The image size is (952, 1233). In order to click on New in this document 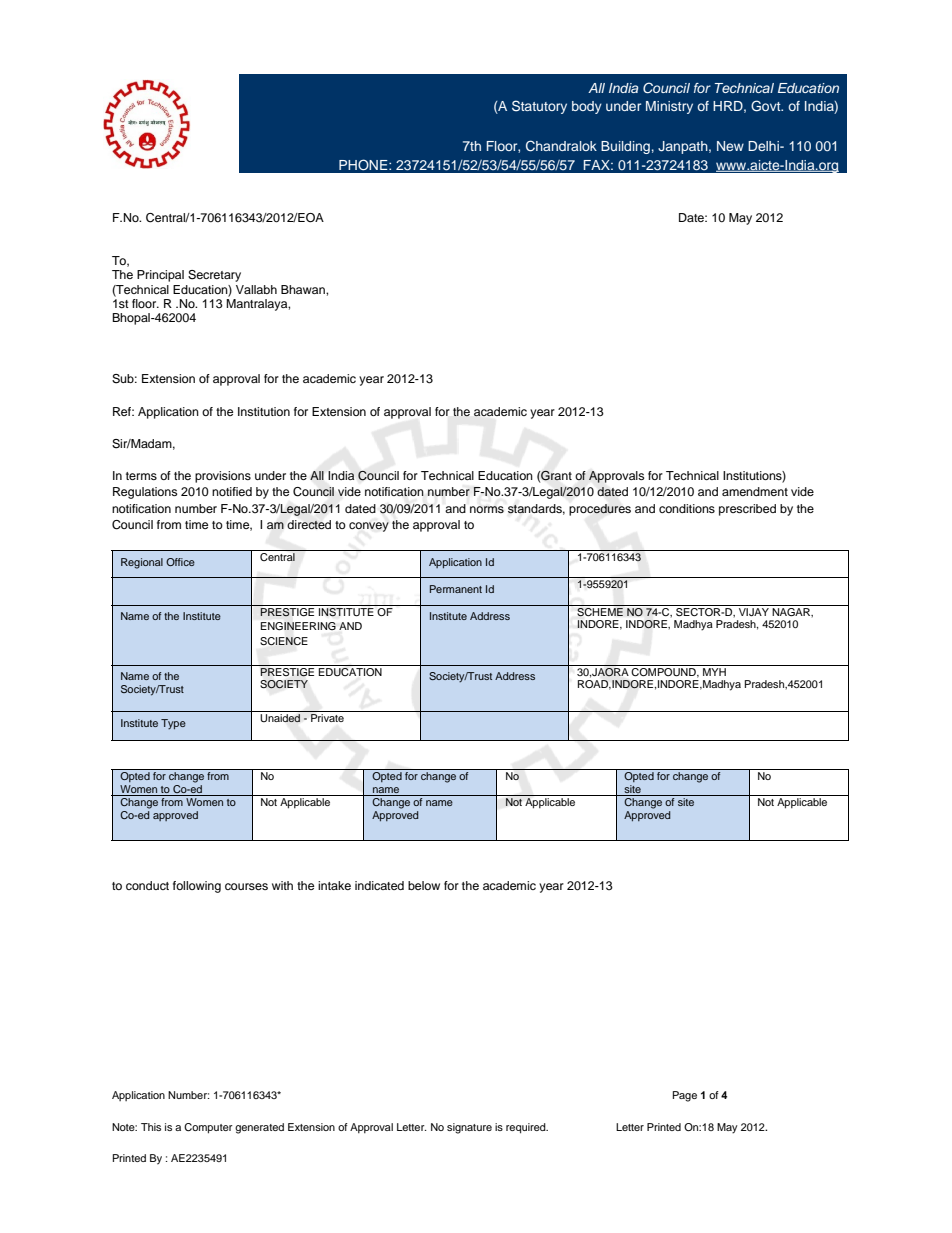, I will do `click(730, 146)`.
